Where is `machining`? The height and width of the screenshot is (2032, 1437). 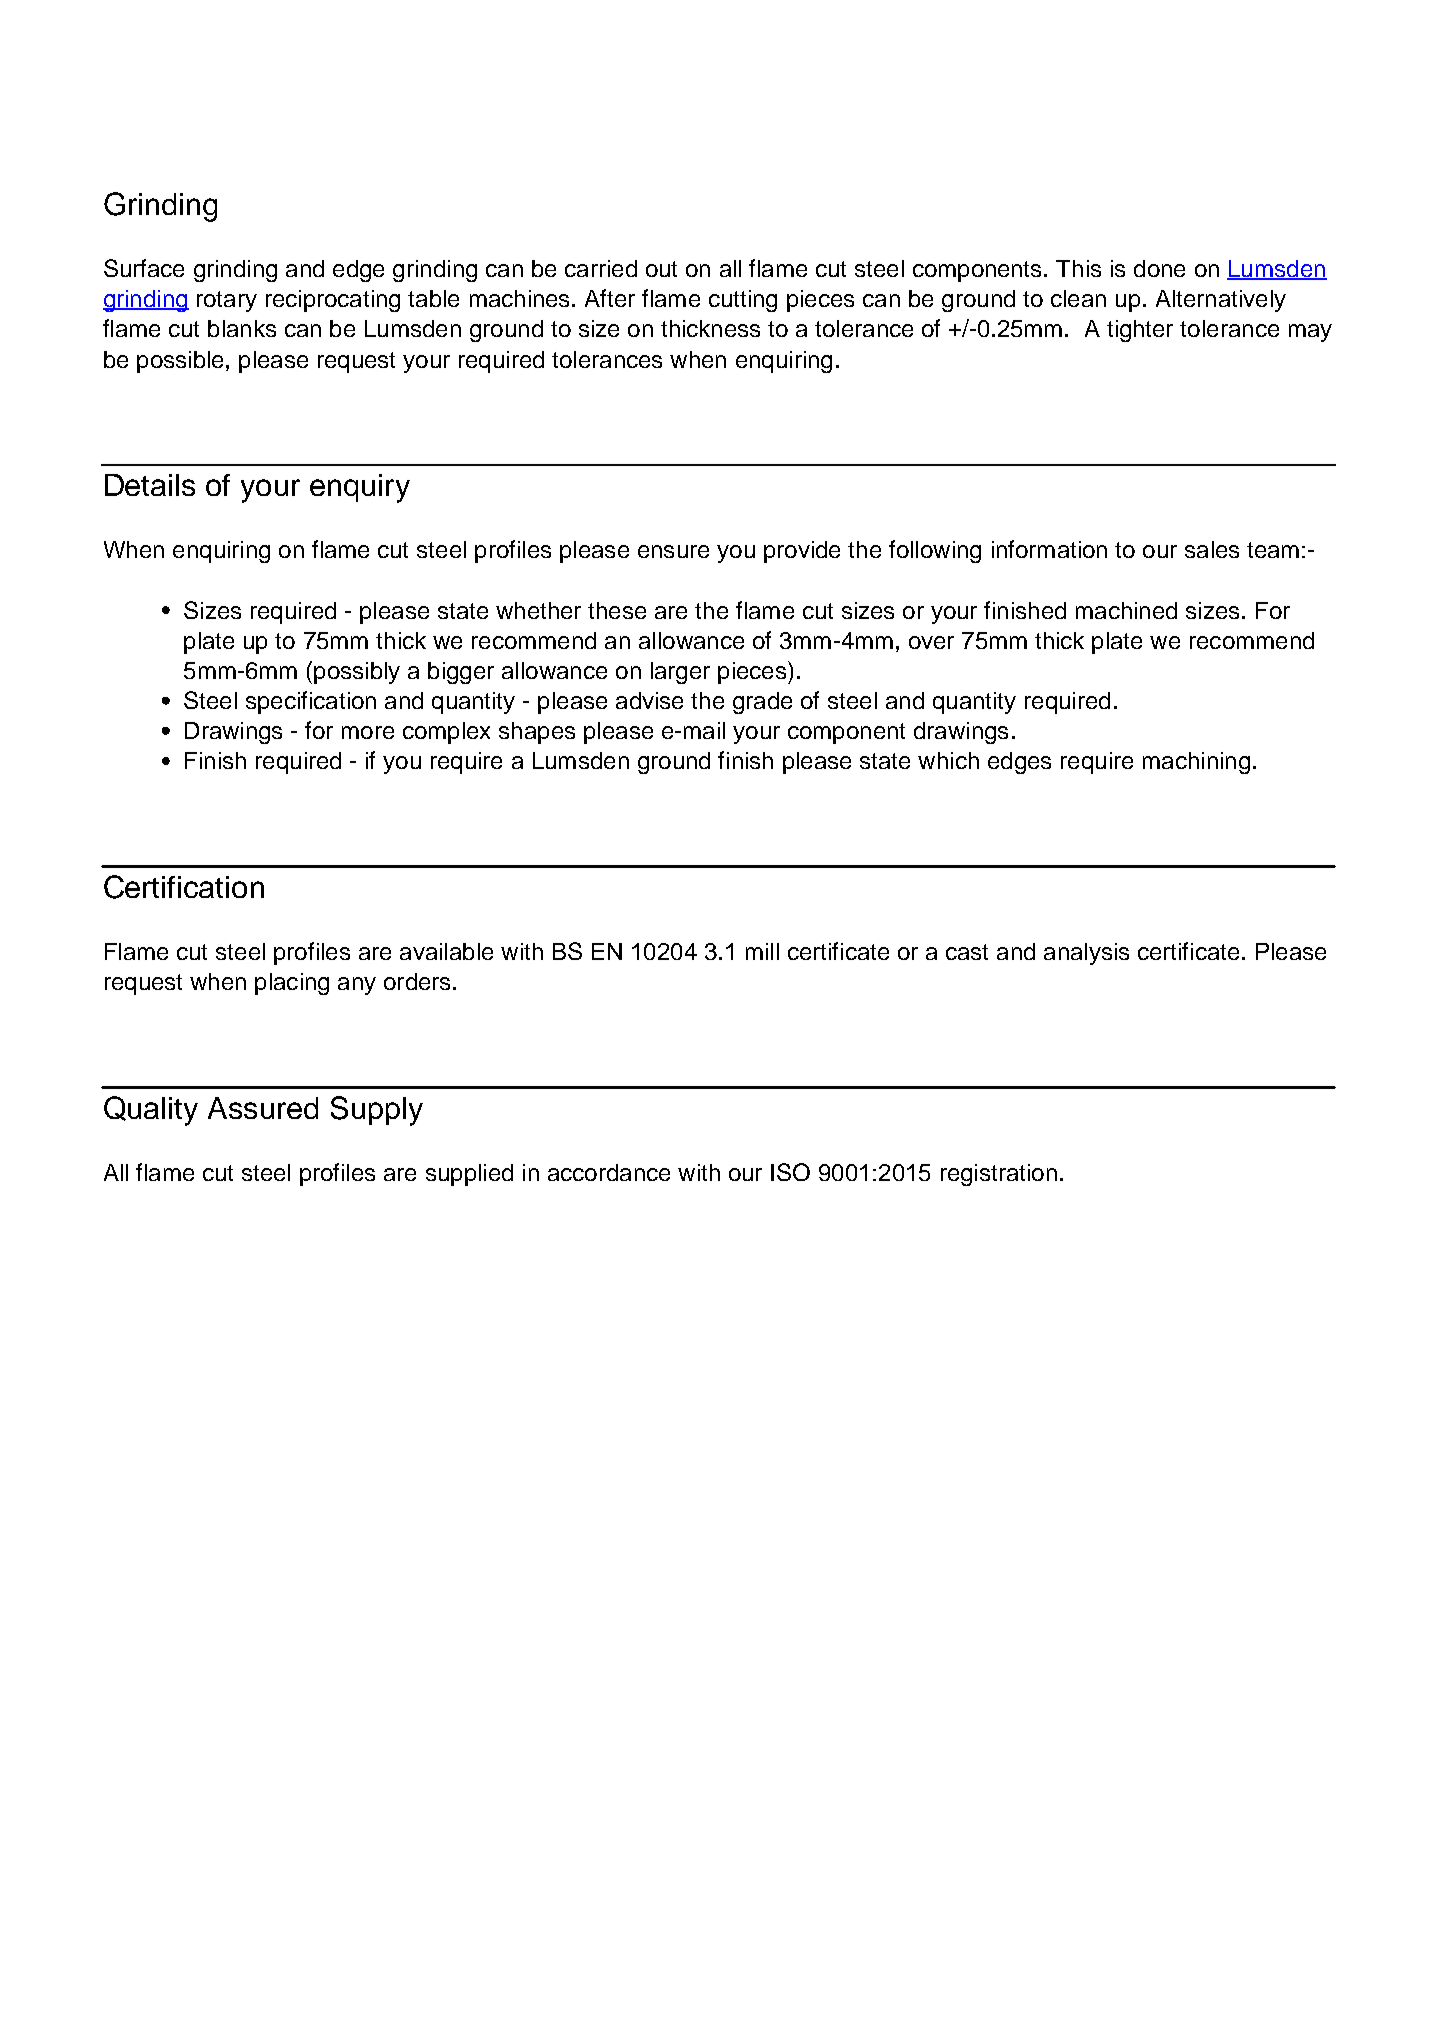
machining is located at coordinates (1196, 763).
